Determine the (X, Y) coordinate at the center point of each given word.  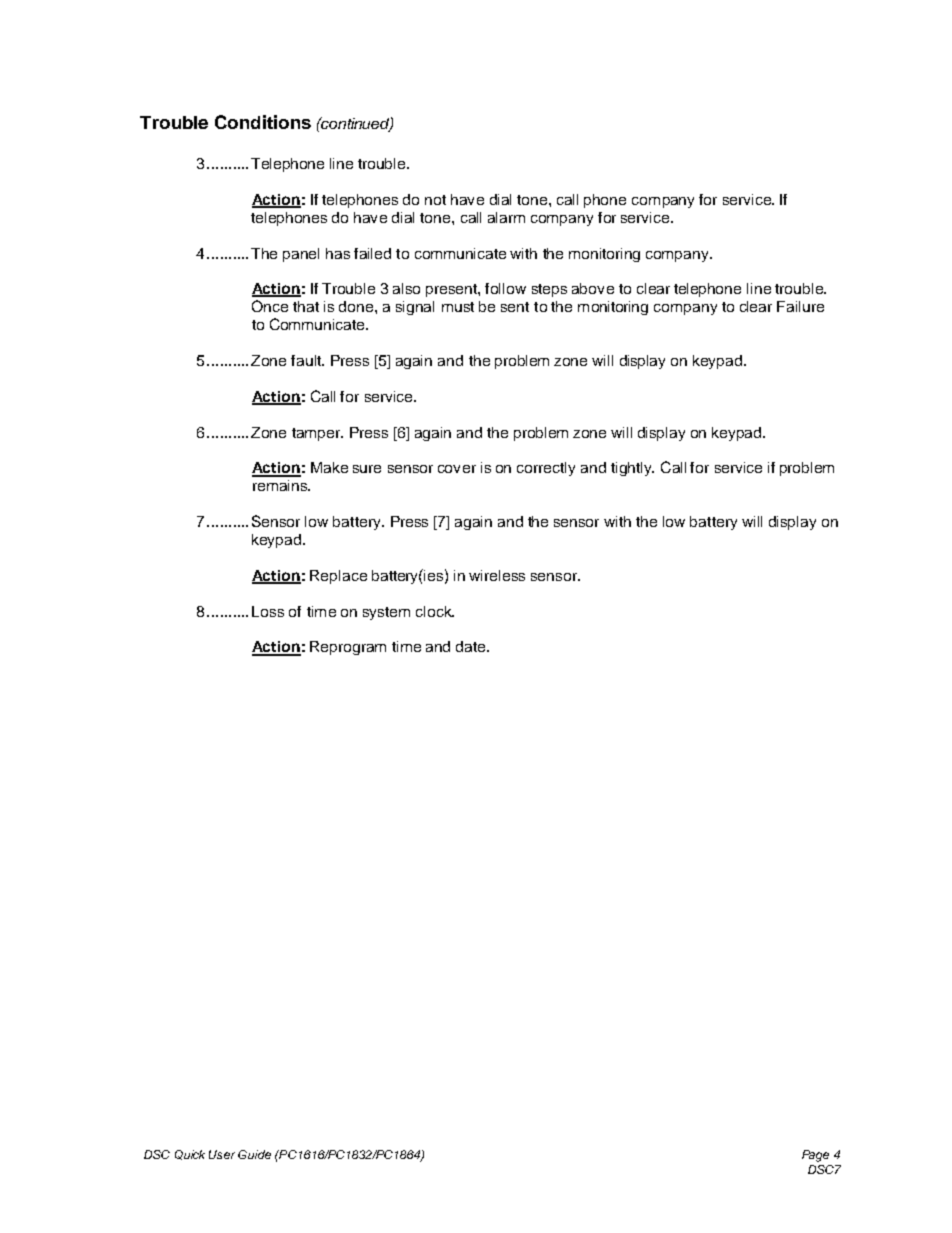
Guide (254, 1154)
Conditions (263, 122)
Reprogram (348, 648)
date (472, 646)
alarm (506, 217)
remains (281, 485)
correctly (546, 469)
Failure (800, 306)
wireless (497, 575)
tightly (632, 469)
